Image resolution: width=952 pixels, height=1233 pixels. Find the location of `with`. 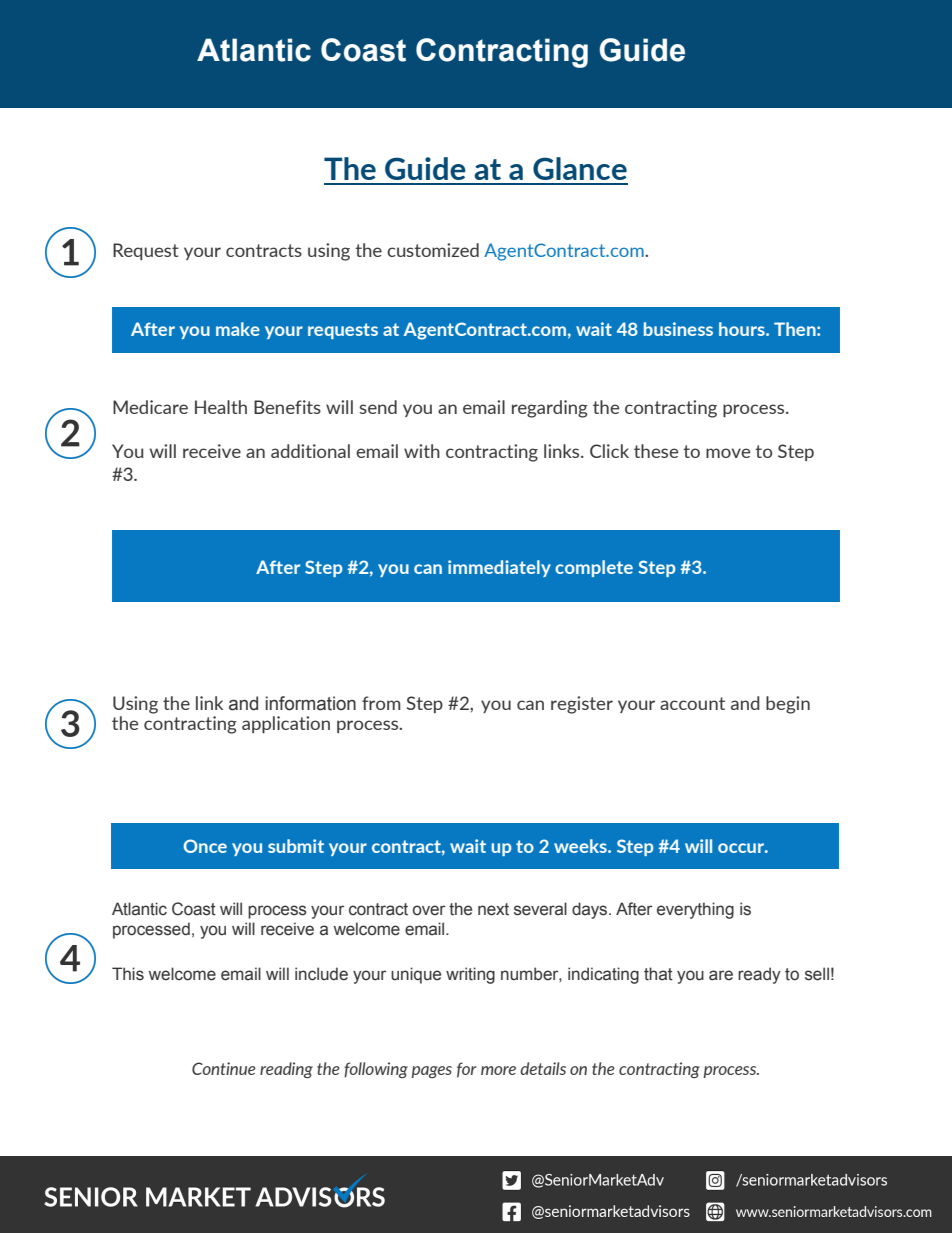

with is located at coordinates (422, 451).
